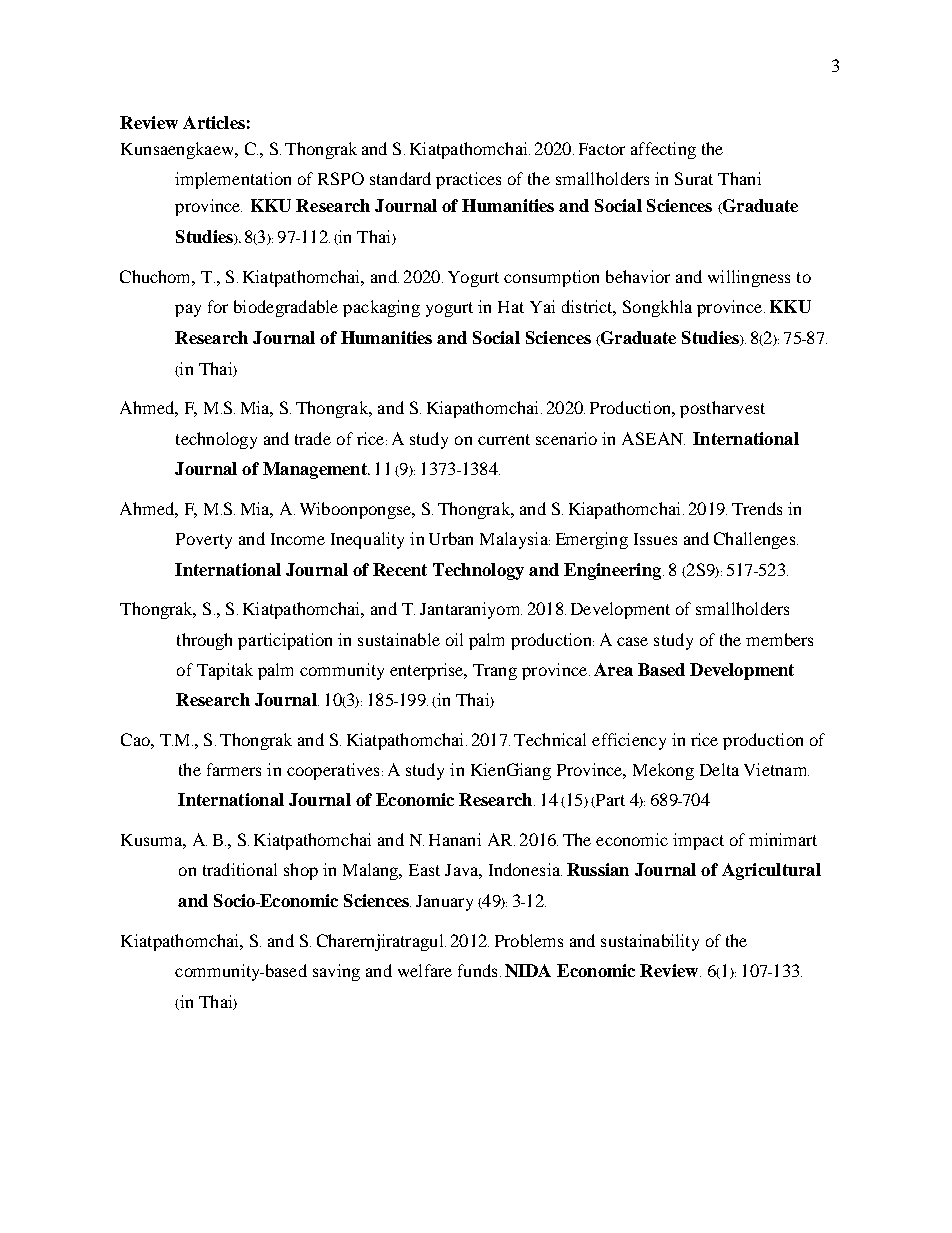 Image resolution: width=952 pixels, height=1233 pixels. What do you see at coordinates (204, 641) in the image?
I see `through` at bounding box center [204, 641].
